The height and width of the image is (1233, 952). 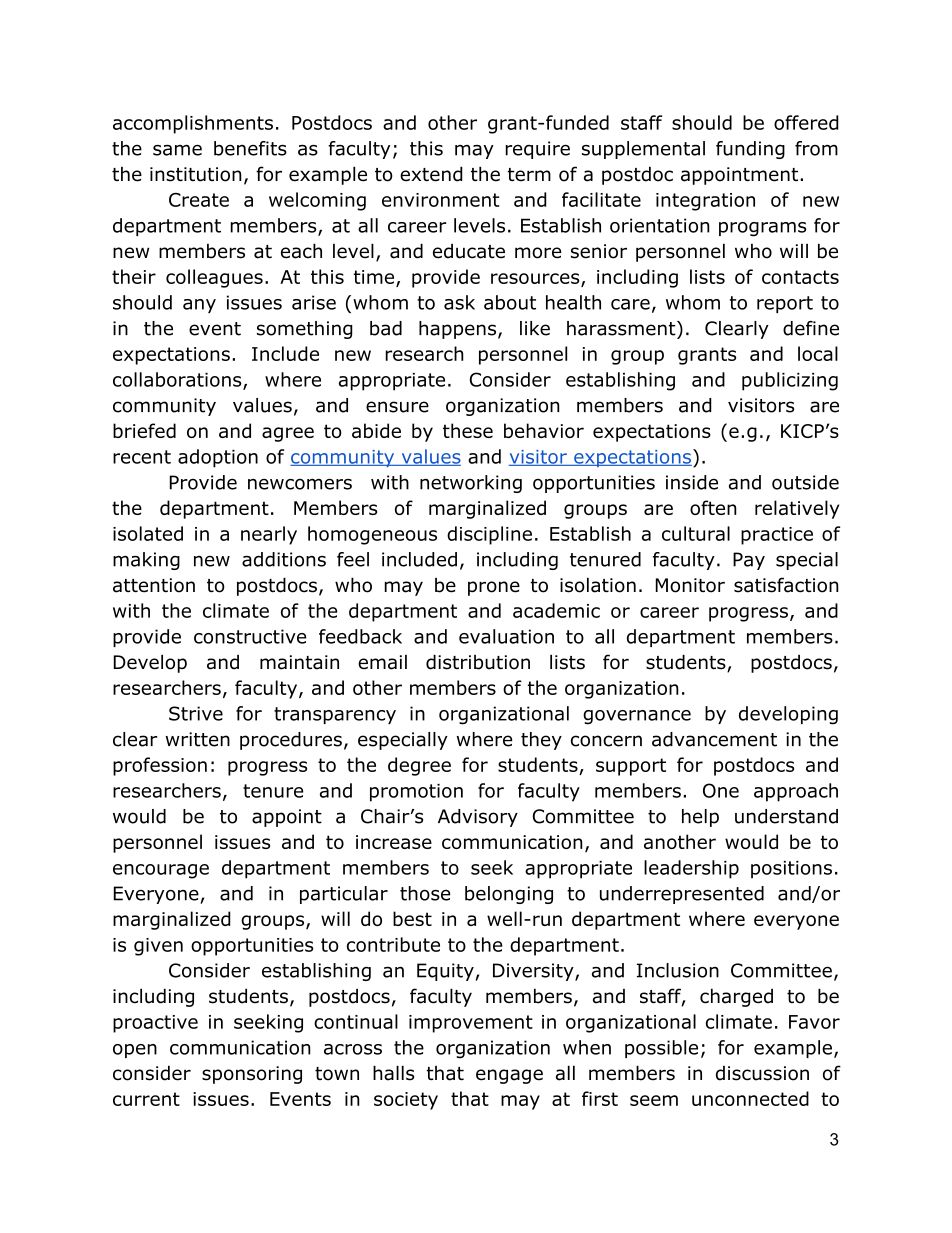 What do you see at coordinates (700, 818) in the image?
I see `help` at bounding box center [700, 818].
